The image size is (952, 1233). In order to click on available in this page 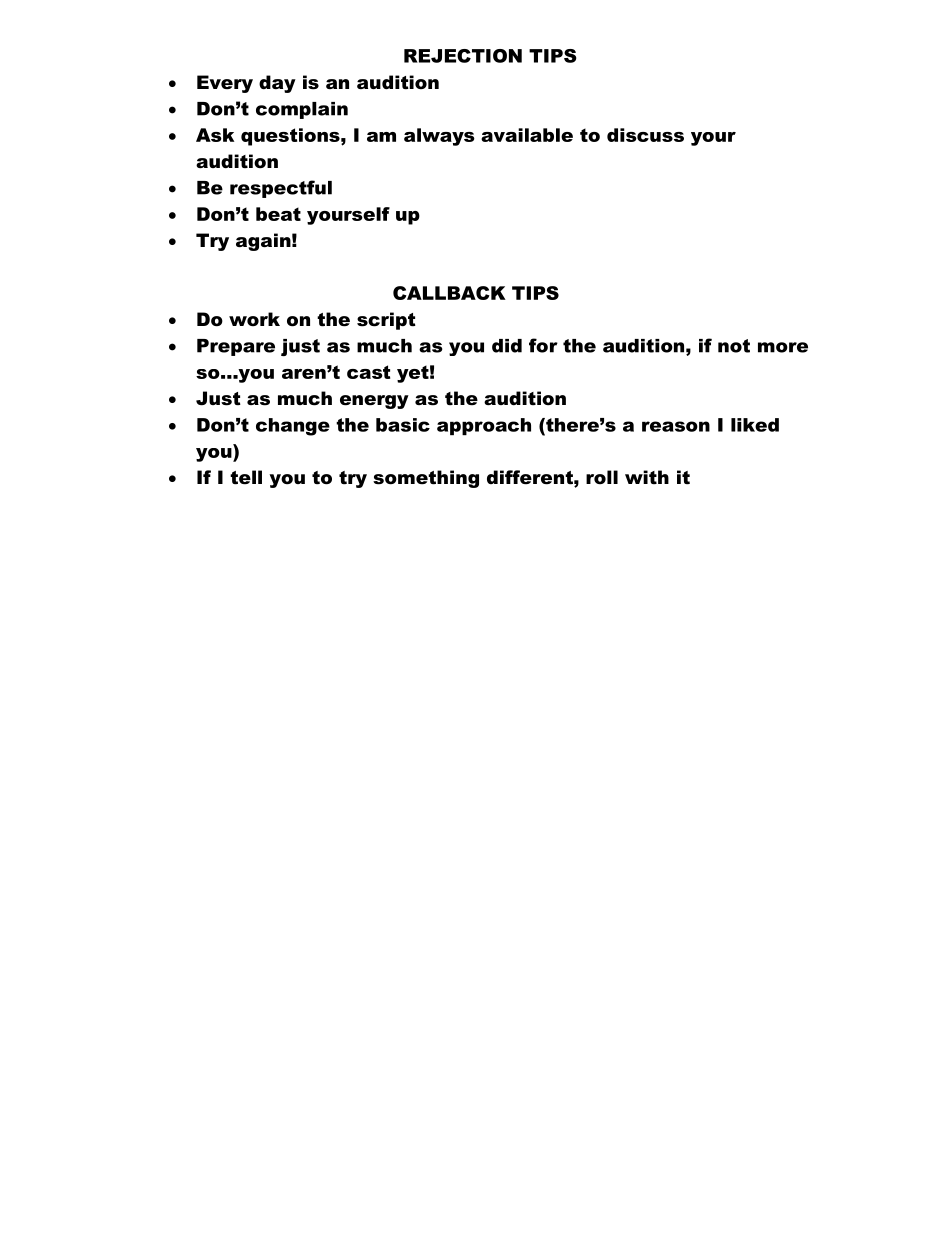, I will do `click(527, 135)`.
